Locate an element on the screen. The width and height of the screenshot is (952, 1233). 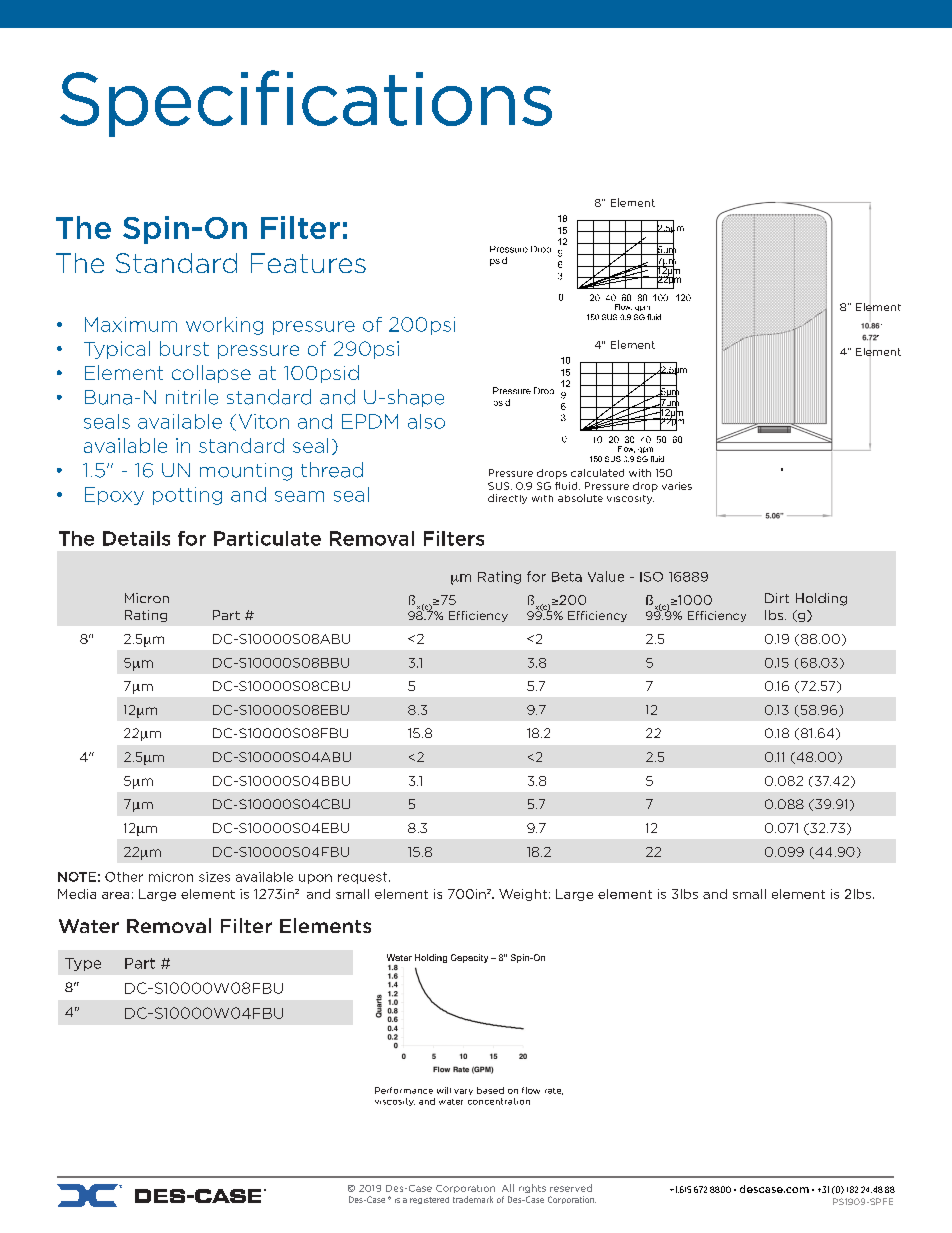
ISO is located at coordinates (651, 577).
